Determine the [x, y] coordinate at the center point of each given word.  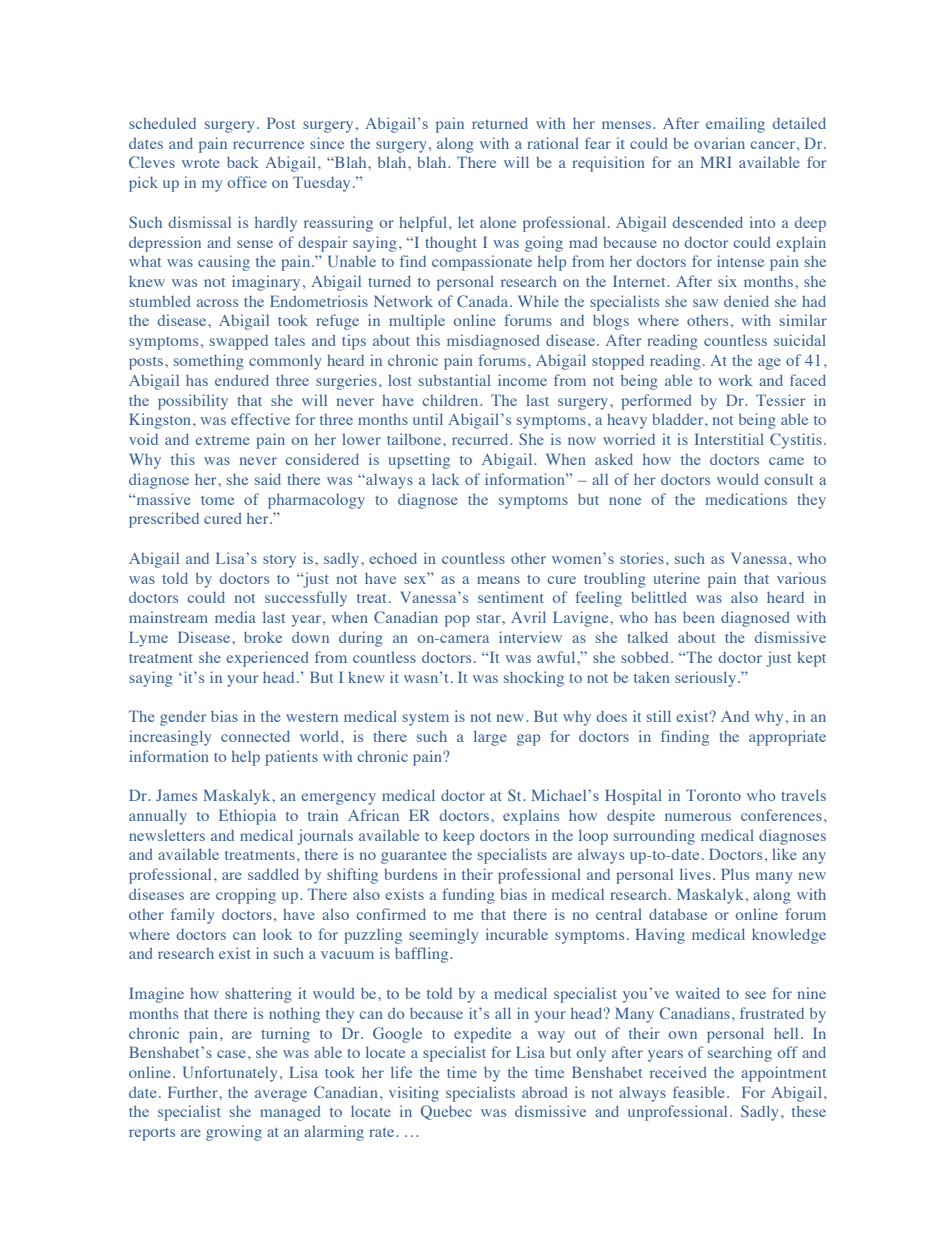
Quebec [446, 1112]
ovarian [719, 143]
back [243, 162]
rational [553, 143]
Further [194, 1092]
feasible [700, 1092]
